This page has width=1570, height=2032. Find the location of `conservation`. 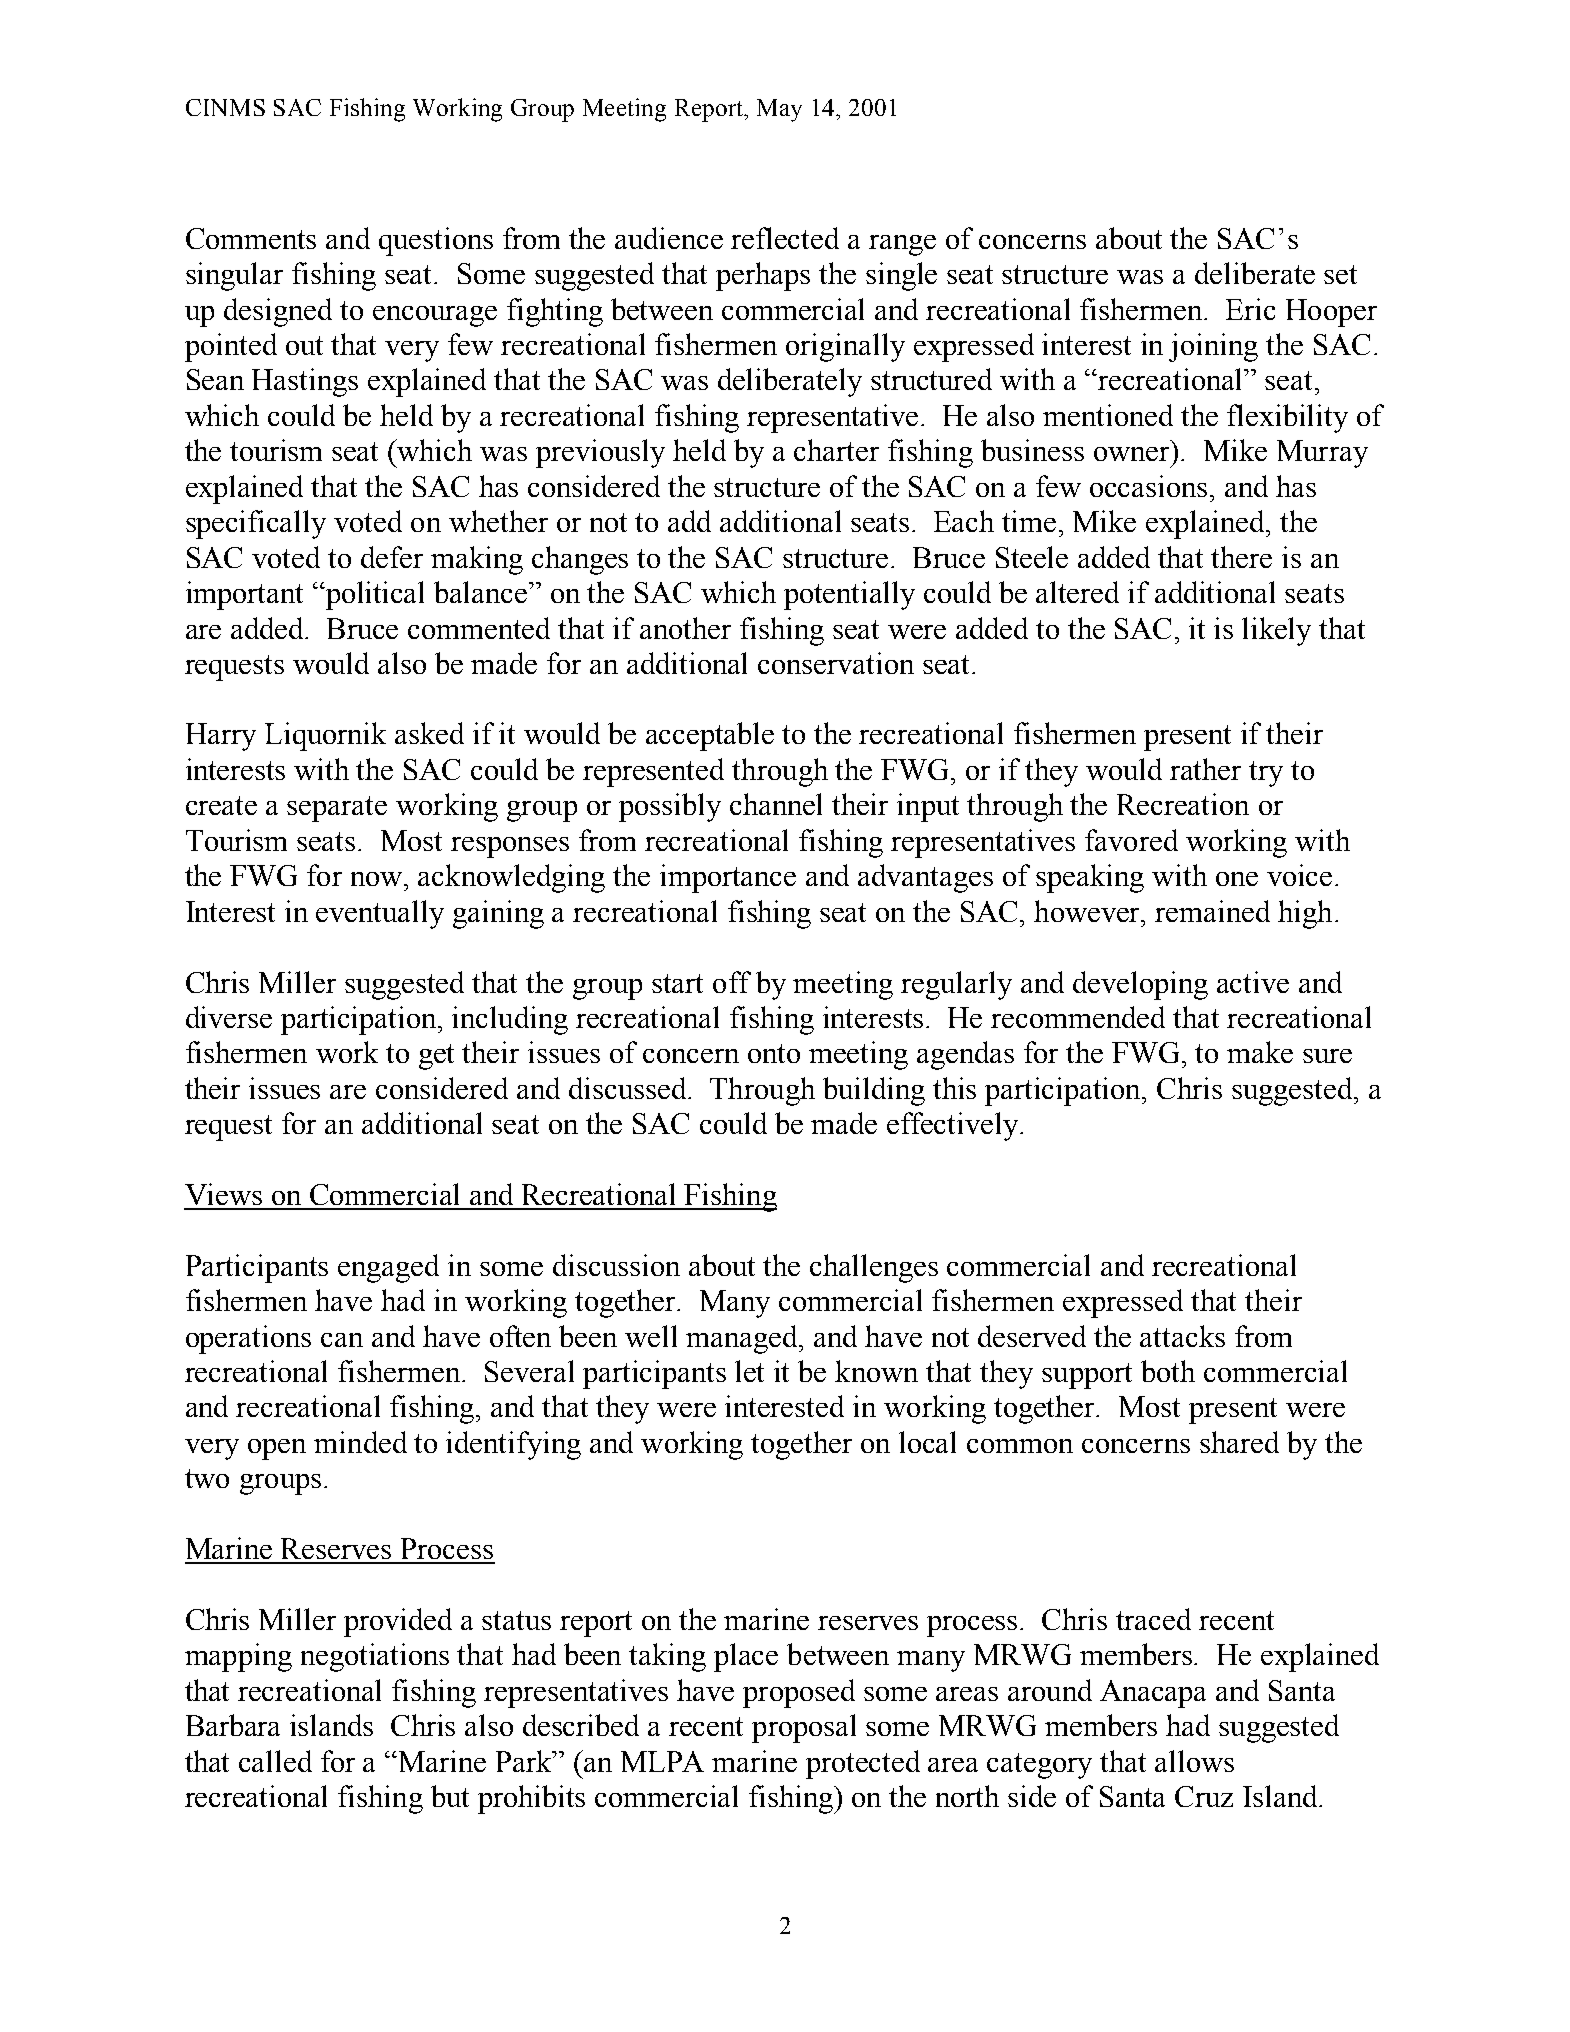

conservation is located at coordinates (836, 663).
